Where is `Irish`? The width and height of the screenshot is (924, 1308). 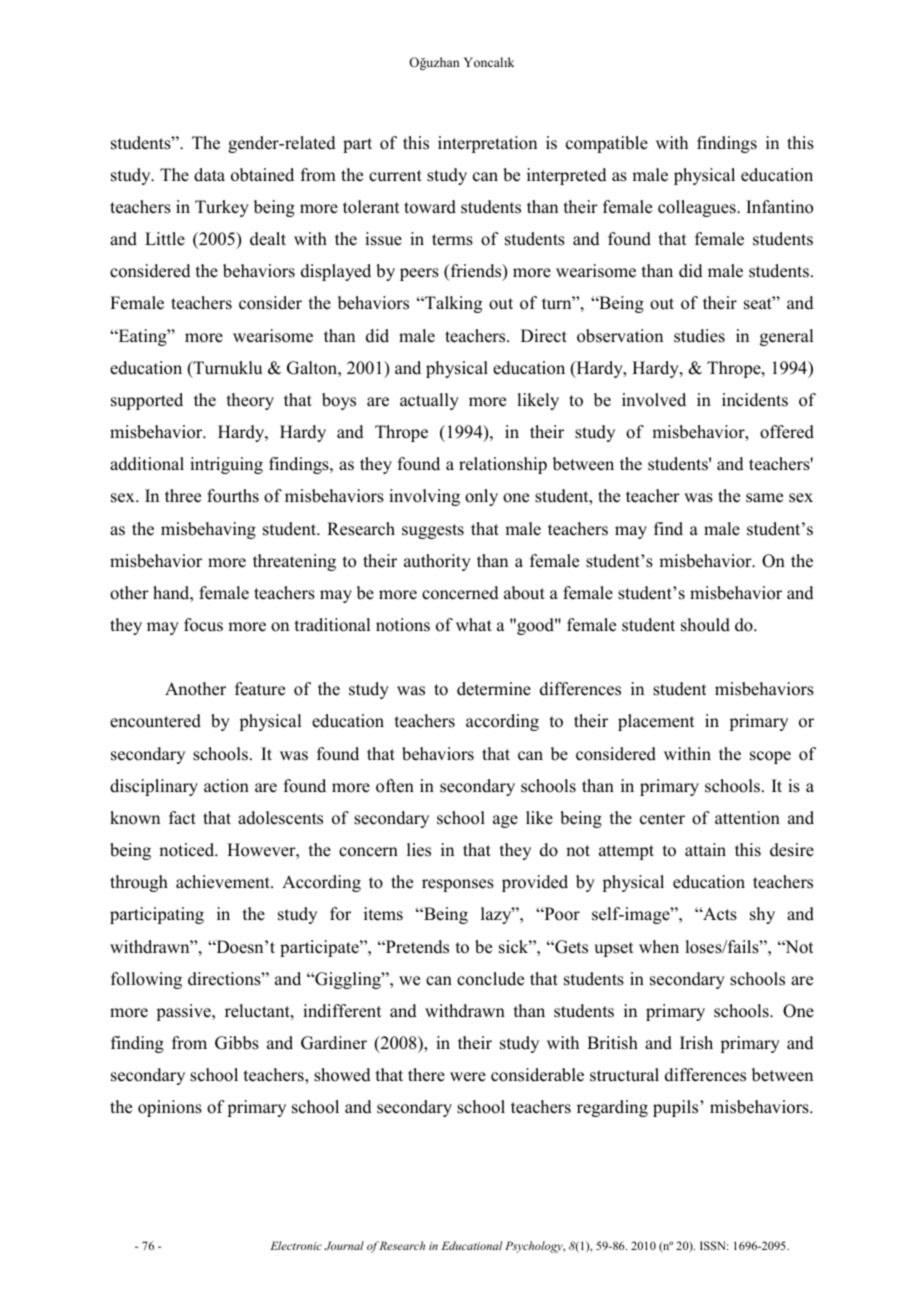
Irish is located at coordinates (696, 1043).
